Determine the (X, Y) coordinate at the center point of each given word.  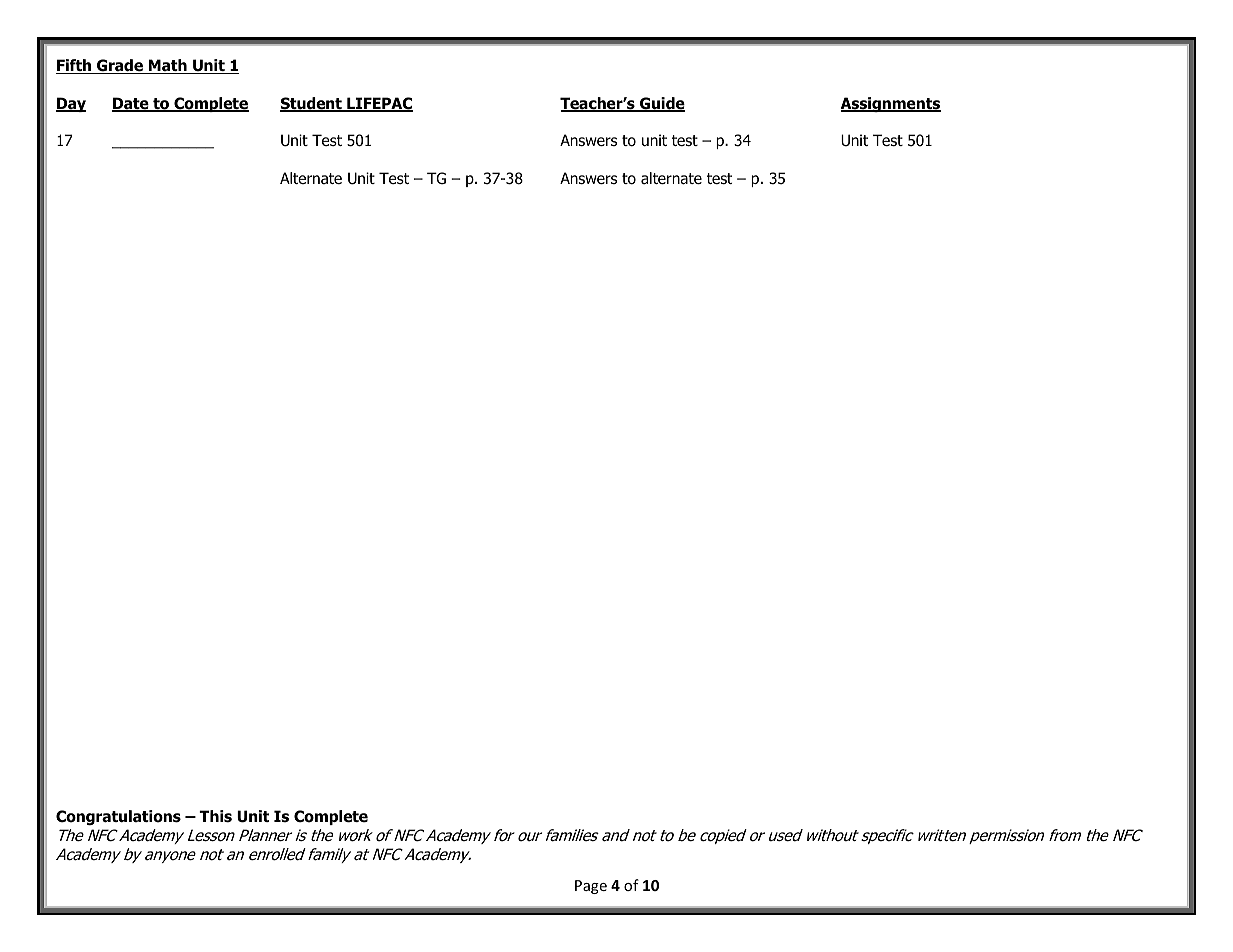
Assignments (891, 104)
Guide (661, 104)
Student (312, 104)
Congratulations (118, 817)
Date (131, 104)
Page (591, 887)
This (215, 816)
